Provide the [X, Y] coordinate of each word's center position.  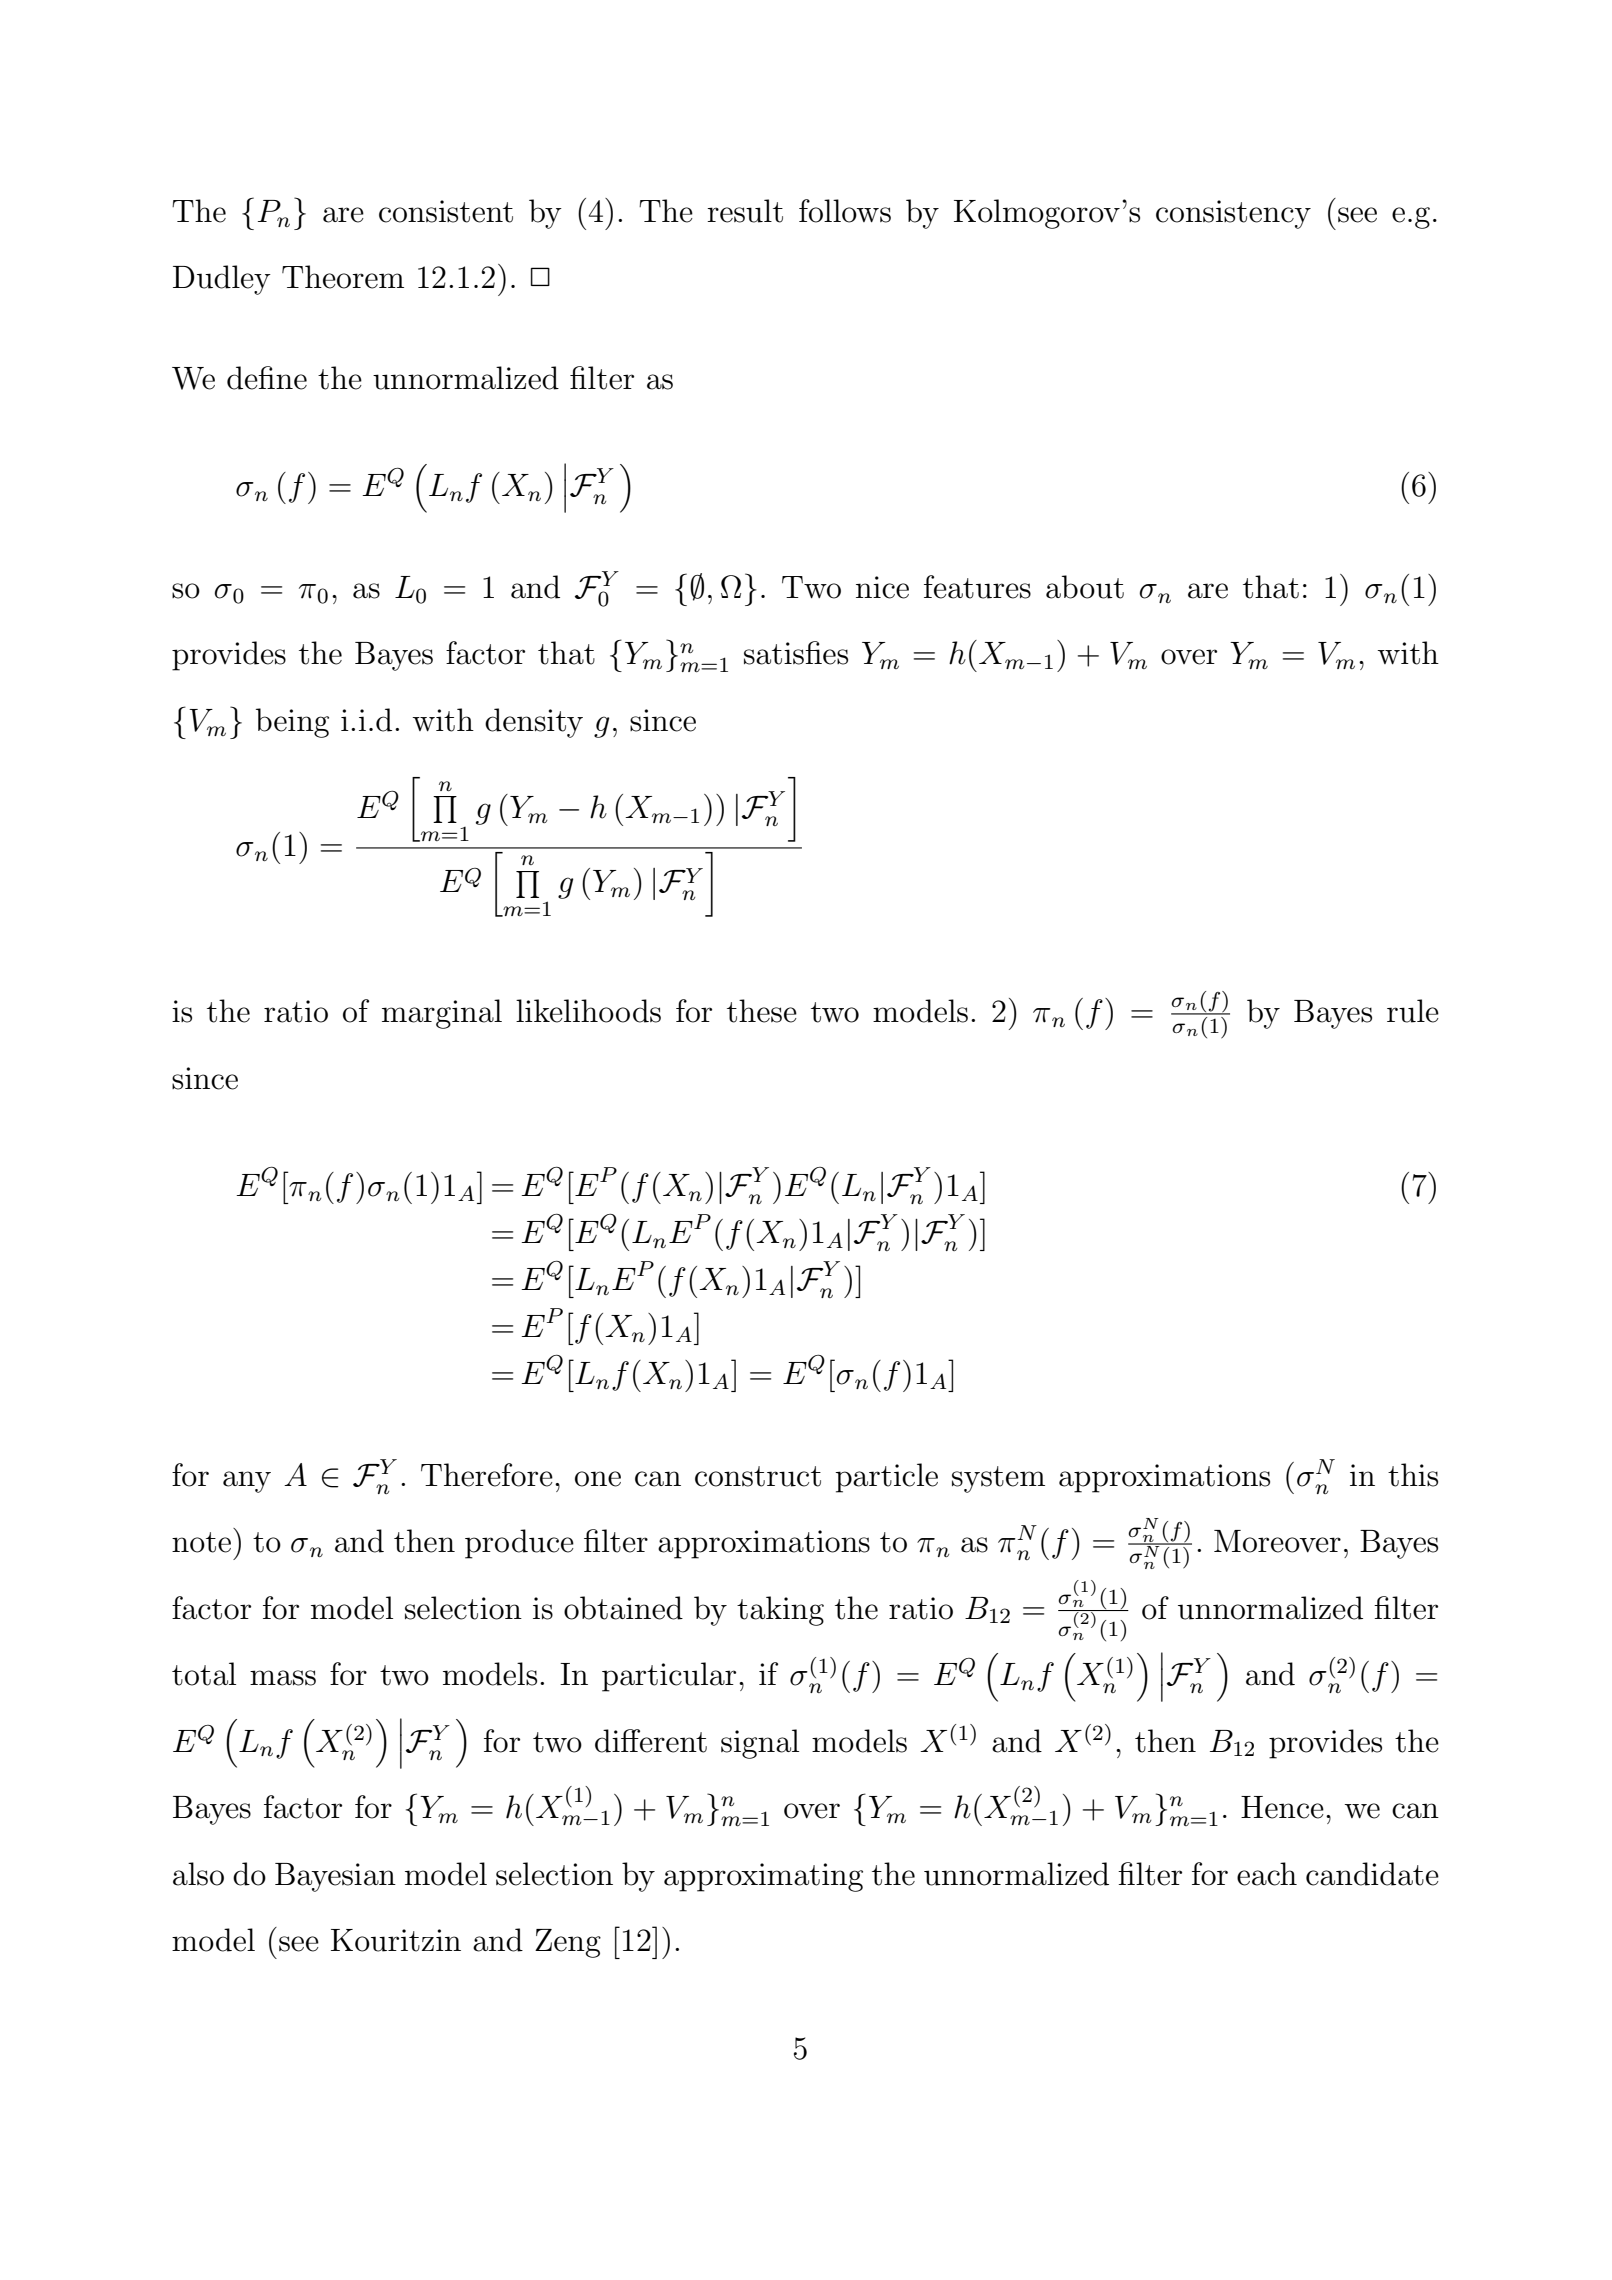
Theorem [343, 277]
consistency [1233, 214]
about [1085, 587]
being [292, 723]
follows [845, 211]
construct [758, 1476]
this [1413, 1475]
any [247, 1482]
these [762, 1011]
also [198, 1874]
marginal [442, 1014]
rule [1413, 1011]
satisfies [796, 653]
